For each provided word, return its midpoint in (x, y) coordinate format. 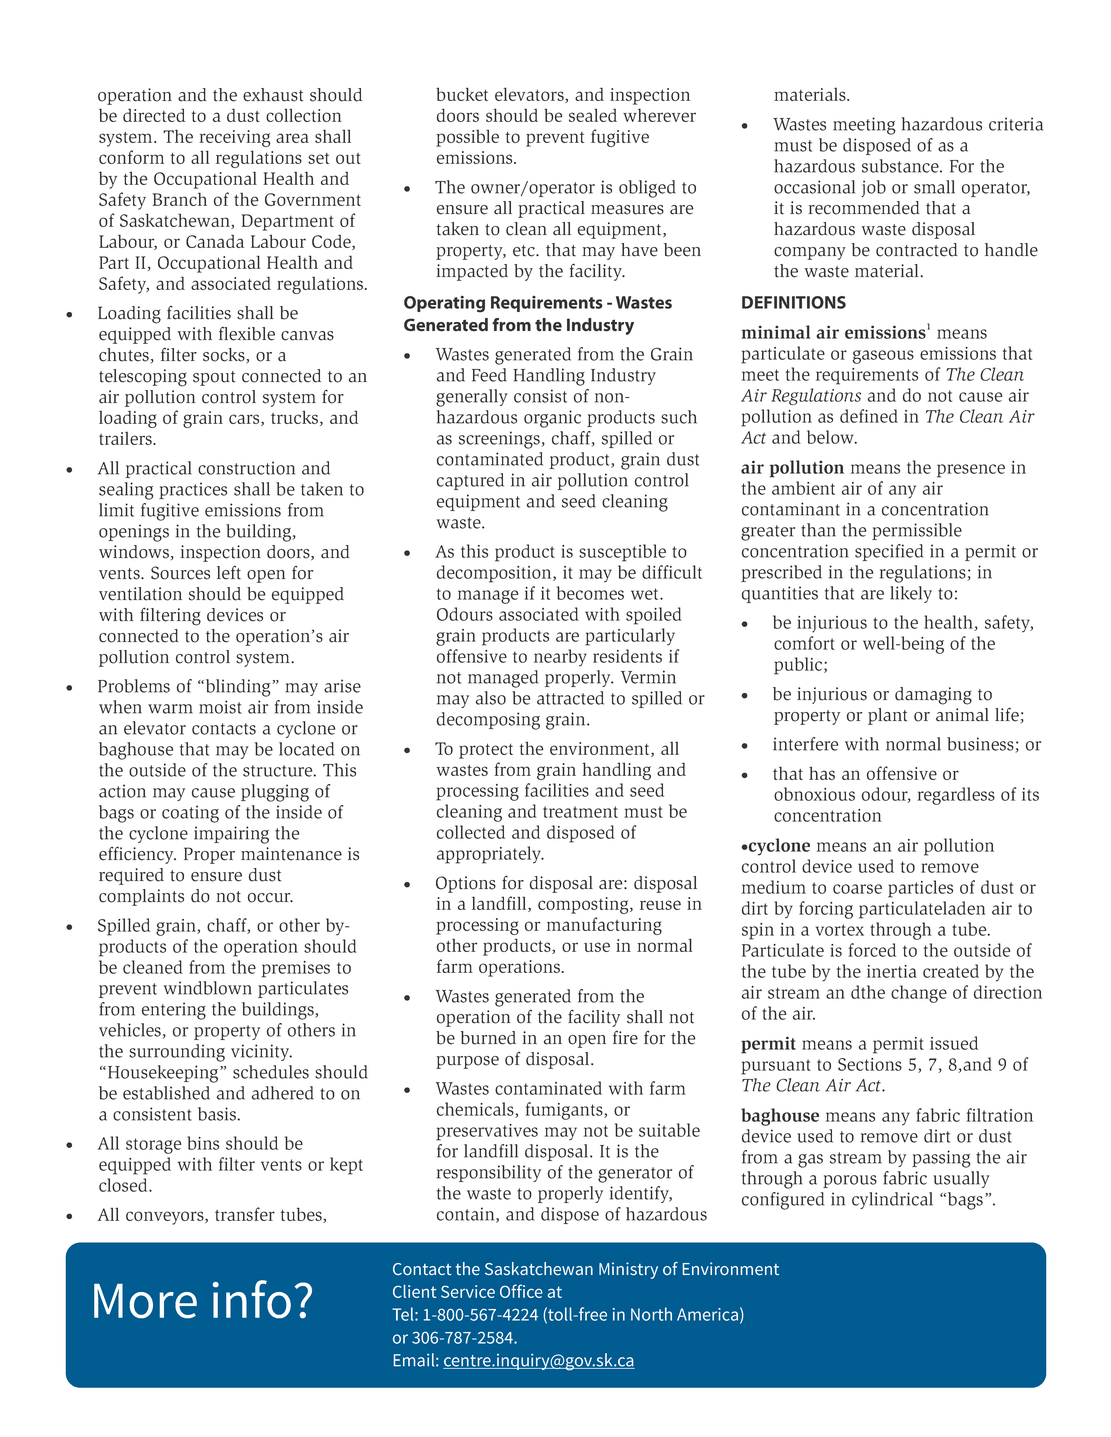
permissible (917, 531)
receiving (235, 138)
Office (521, 1291)
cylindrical (892, 1200)
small (934, 187)
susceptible (622, 553)
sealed (593, 115)
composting (584, 905)
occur (270, 898)
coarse (857, 889)
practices (193, 490)
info (251, 1299)
